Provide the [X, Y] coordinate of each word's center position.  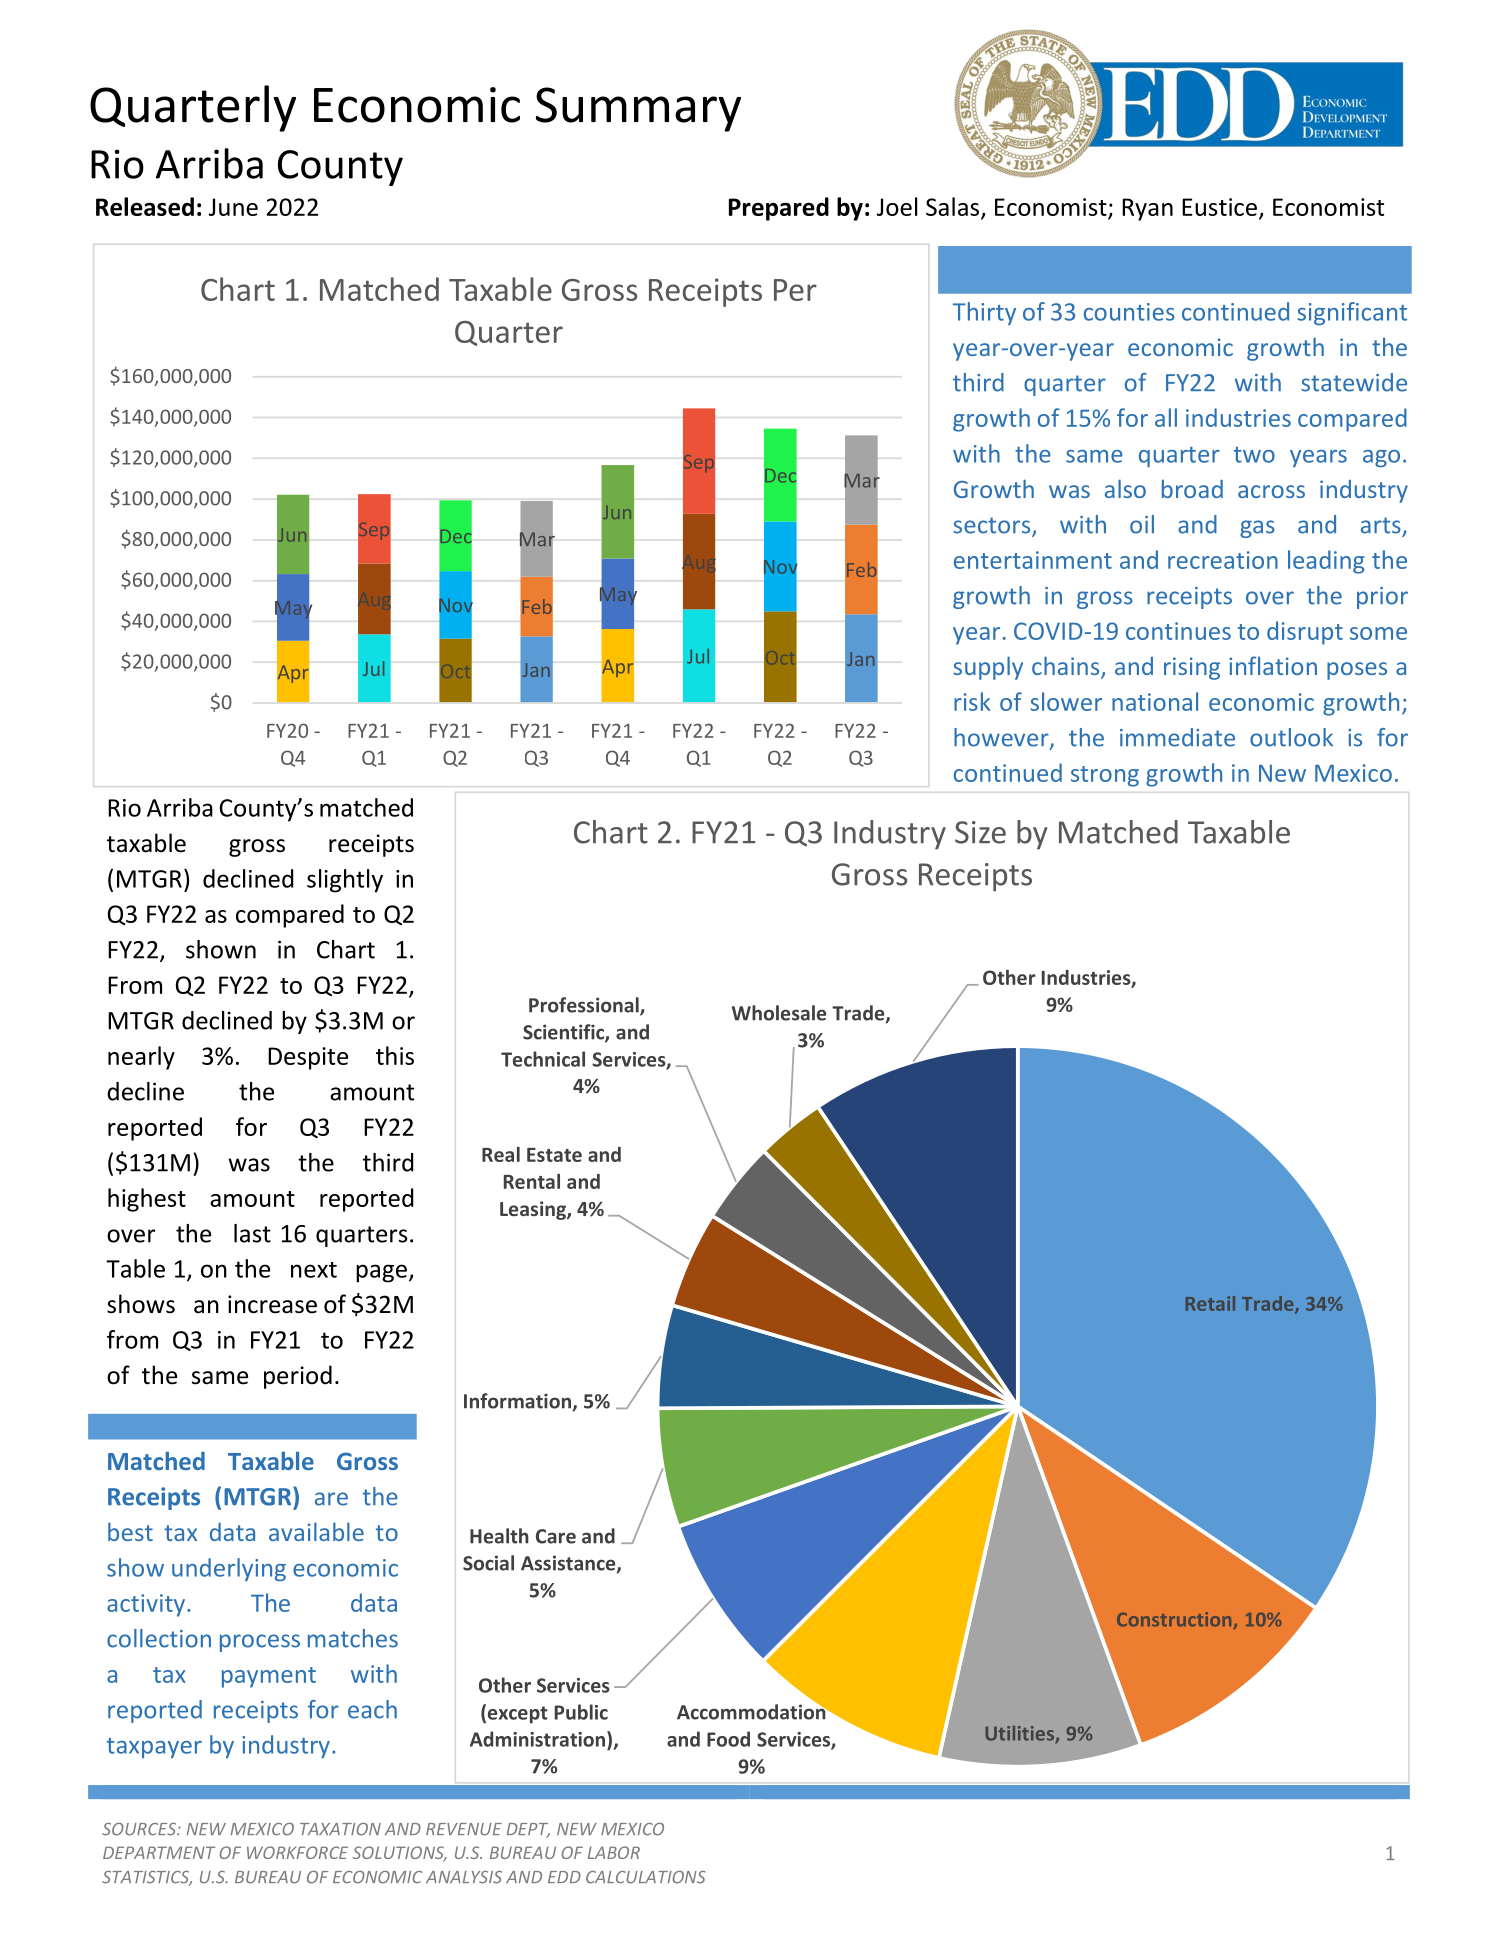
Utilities [1020, 1734]
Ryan [1147, 209]
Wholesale [779, 1013]
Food [728, 1739]
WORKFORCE [297, 1852]
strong [1105, 776]
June [233, 207]
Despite [308, 1058]
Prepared [779, 209]
